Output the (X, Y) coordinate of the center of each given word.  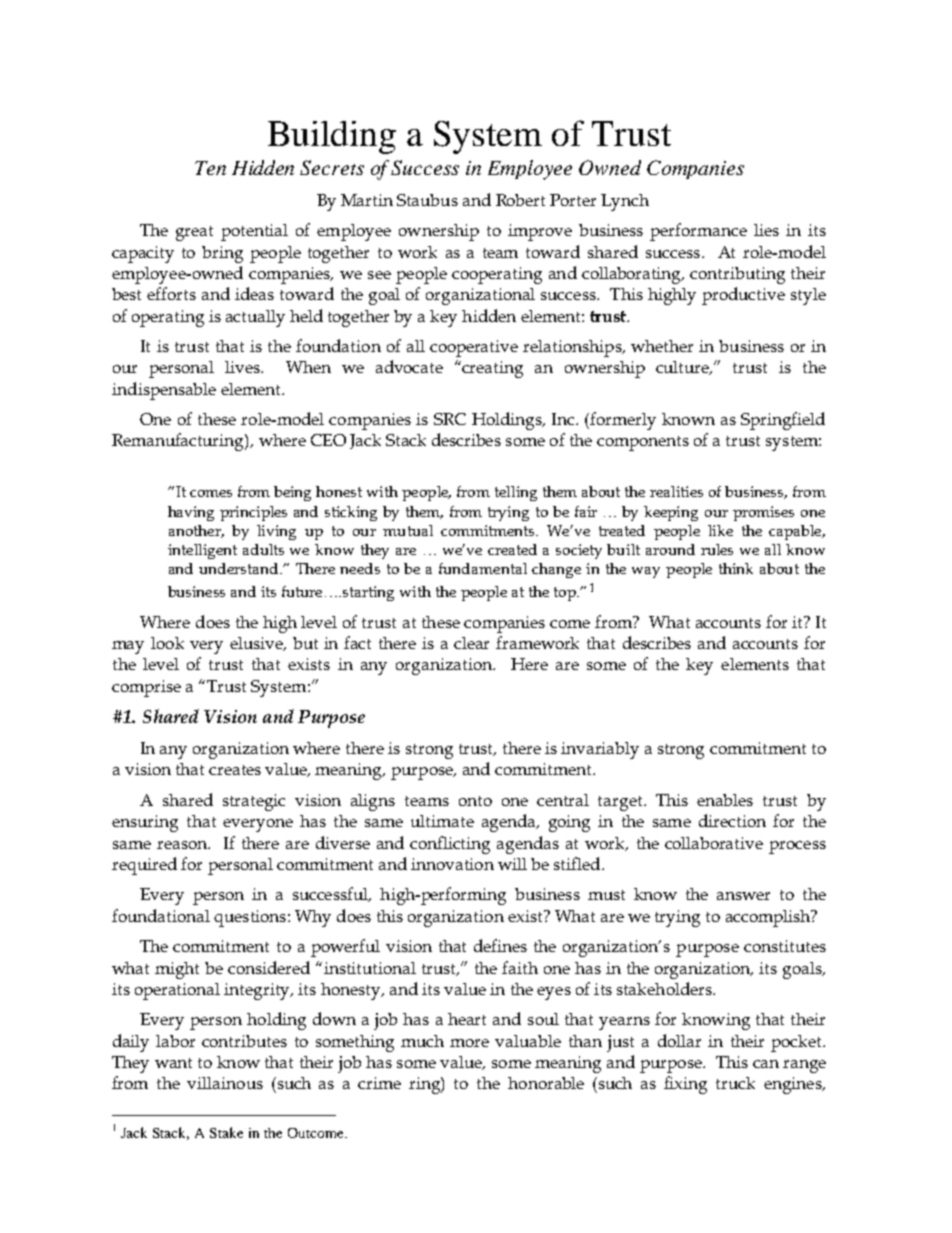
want (173, 1063)
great (194, 233)
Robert (520, 200)
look (167, 643)
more (469, 1043)
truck (735, 1083)
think (736, 568)
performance (698, 232)
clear (471, 643)
